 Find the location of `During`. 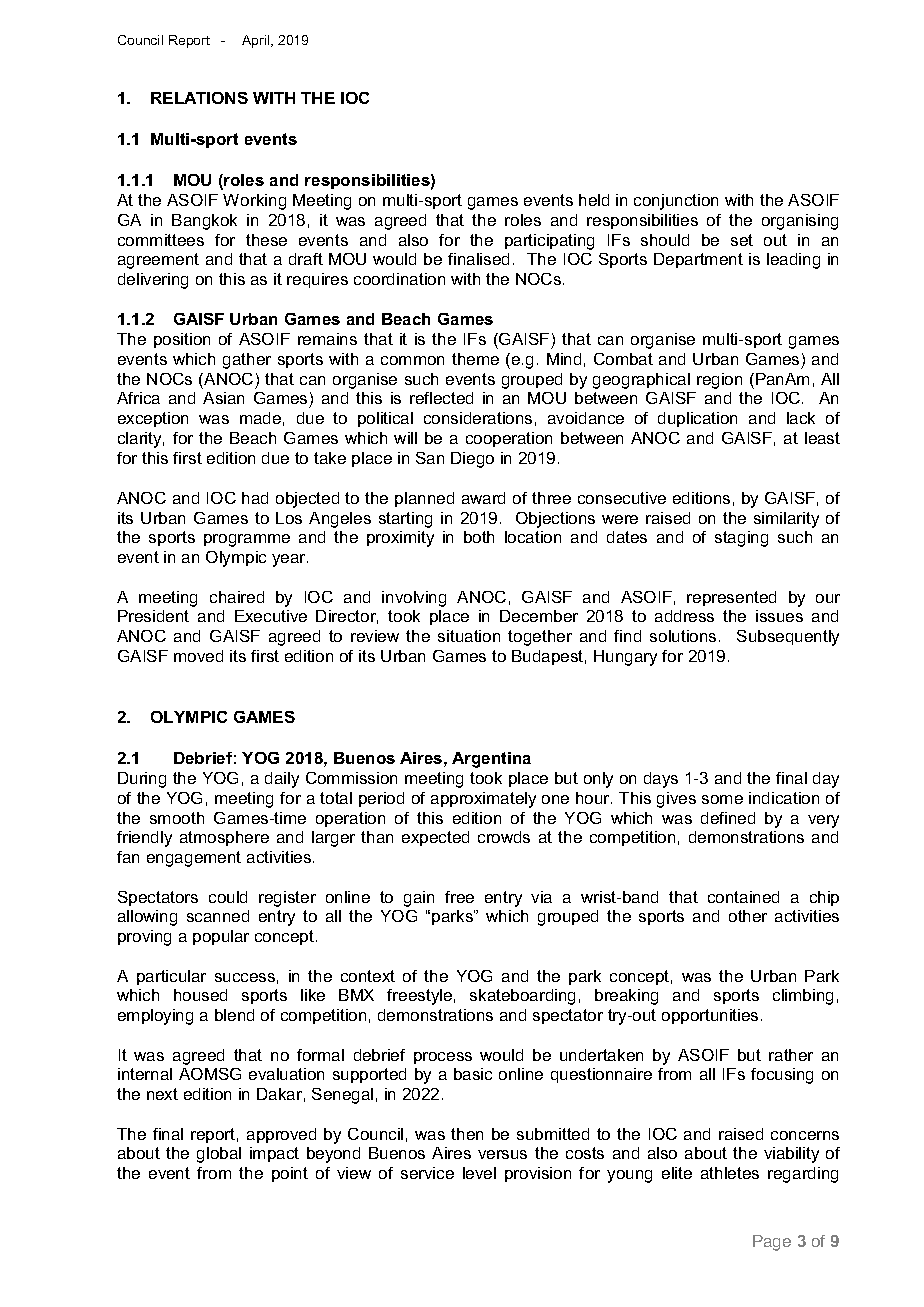

During is located at coordinates (142, 780).
